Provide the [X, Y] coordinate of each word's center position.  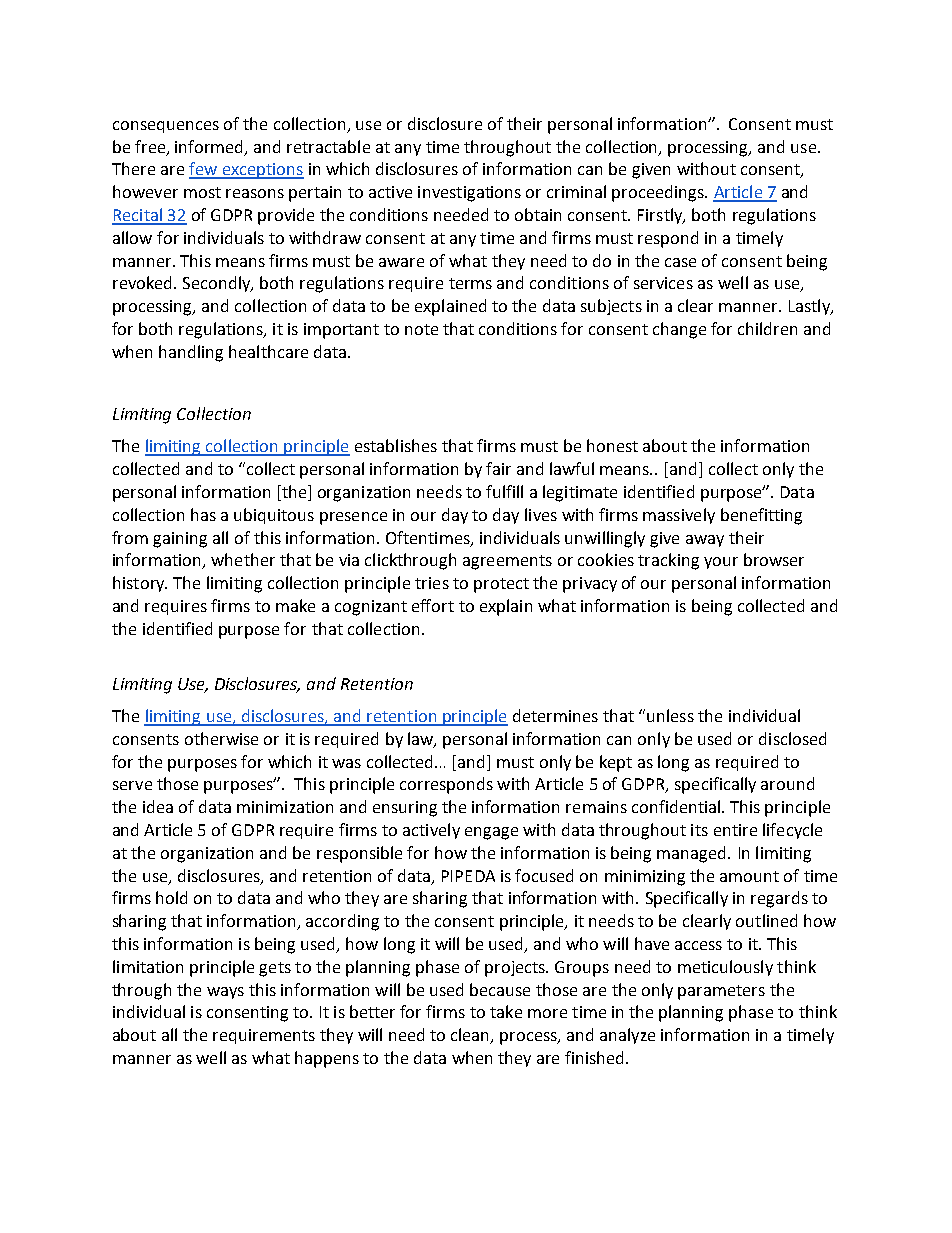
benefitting [761, 516]
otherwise [221, 738]
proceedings [659, 193]
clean [471, 1036]
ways [225, 993]
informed [210, 147]
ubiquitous [274, 516]
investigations [469, 194]
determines [555, 715]
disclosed [792, 738]
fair [498, 468]
